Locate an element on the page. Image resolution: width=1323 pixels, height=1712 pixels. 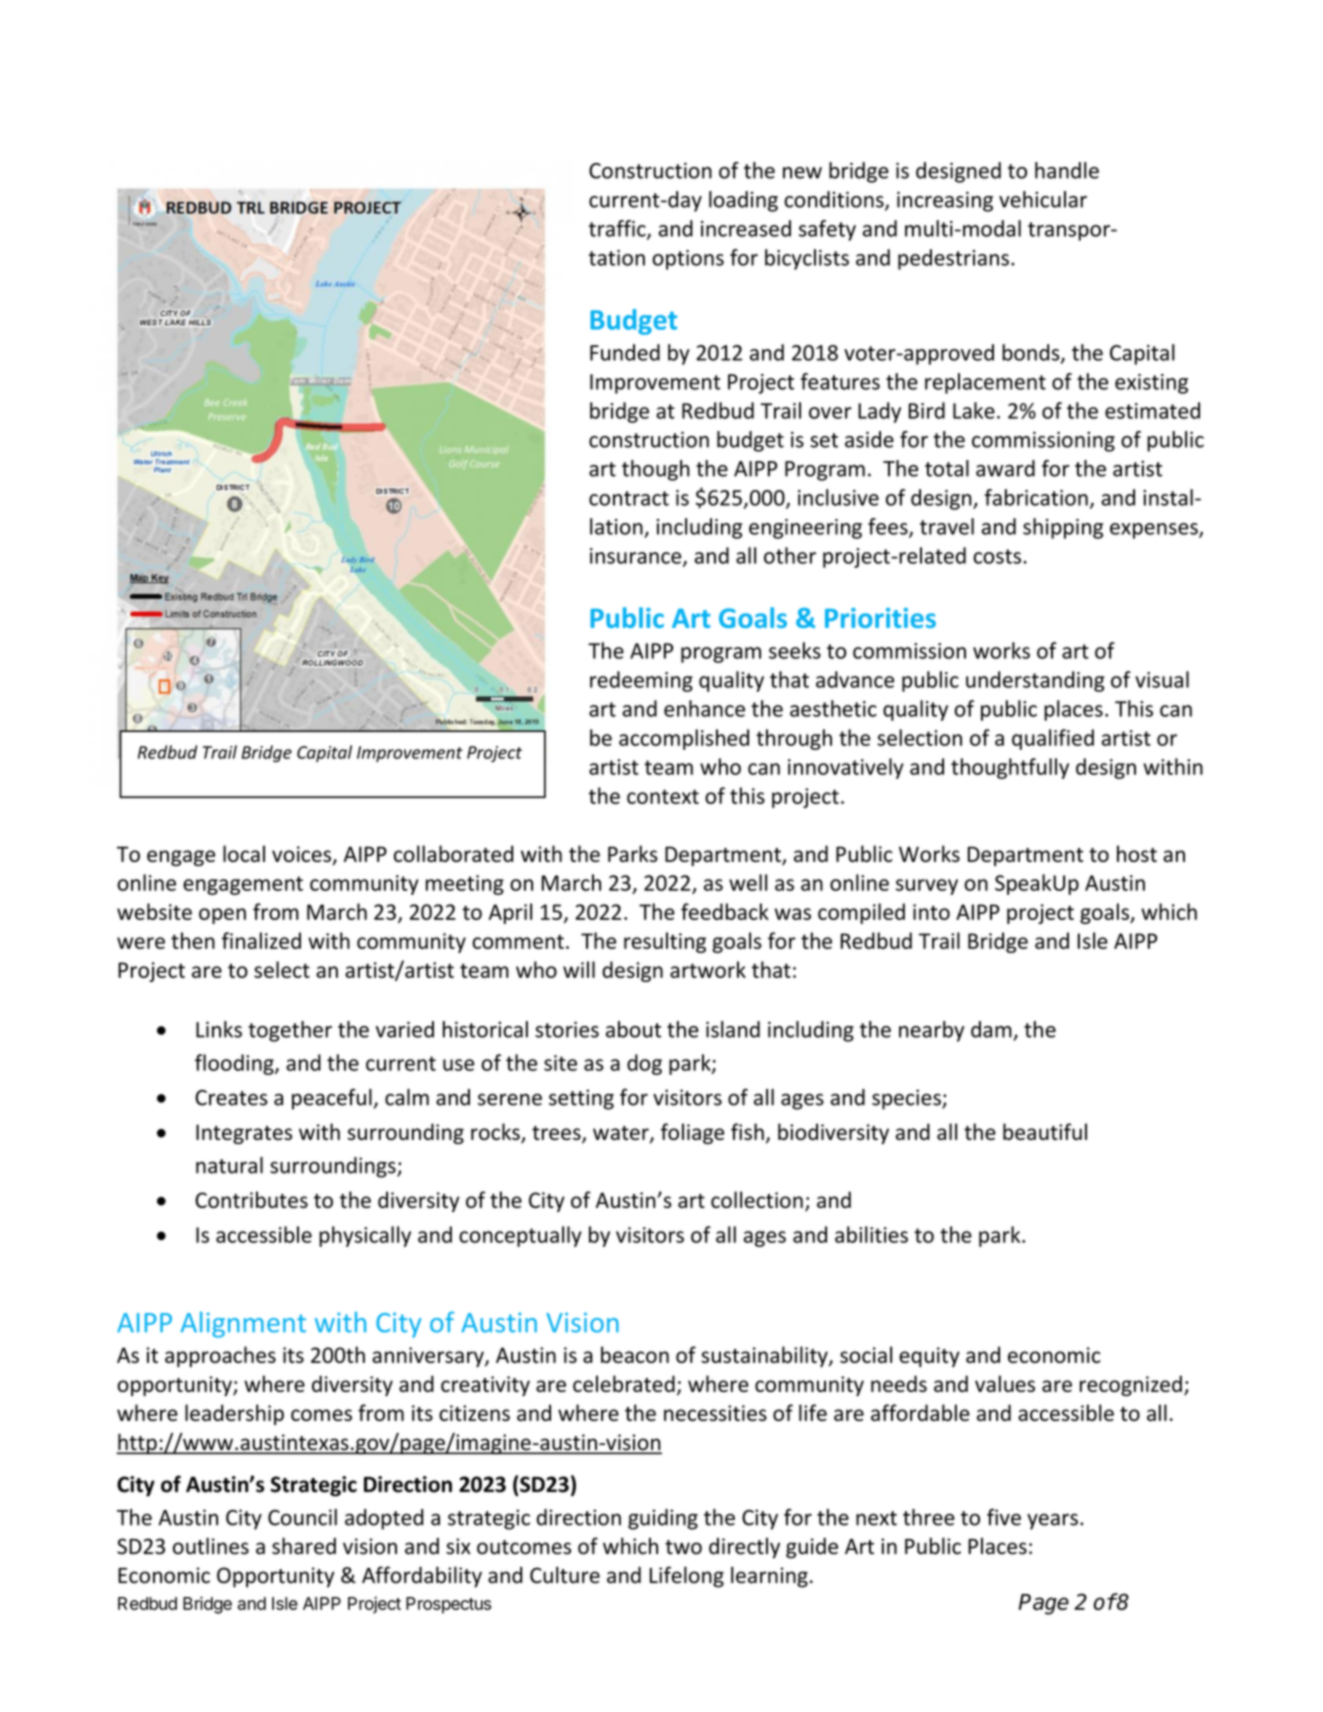
local is located at coordinates (244, 853).
